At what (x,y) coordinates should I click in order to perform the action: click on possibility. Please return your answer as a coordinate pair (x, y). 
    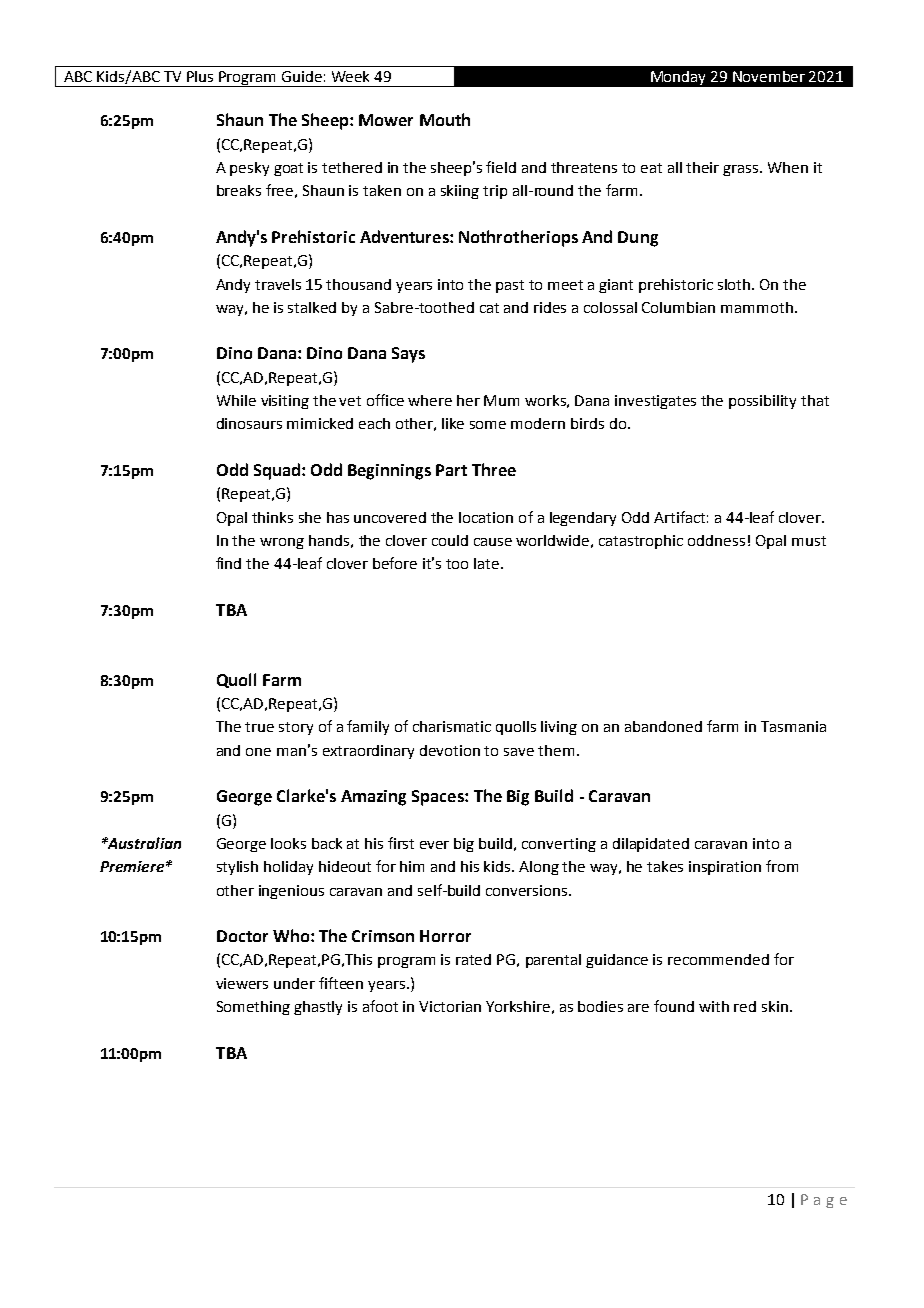
    Looking at the image, I should click on (762, 402).
